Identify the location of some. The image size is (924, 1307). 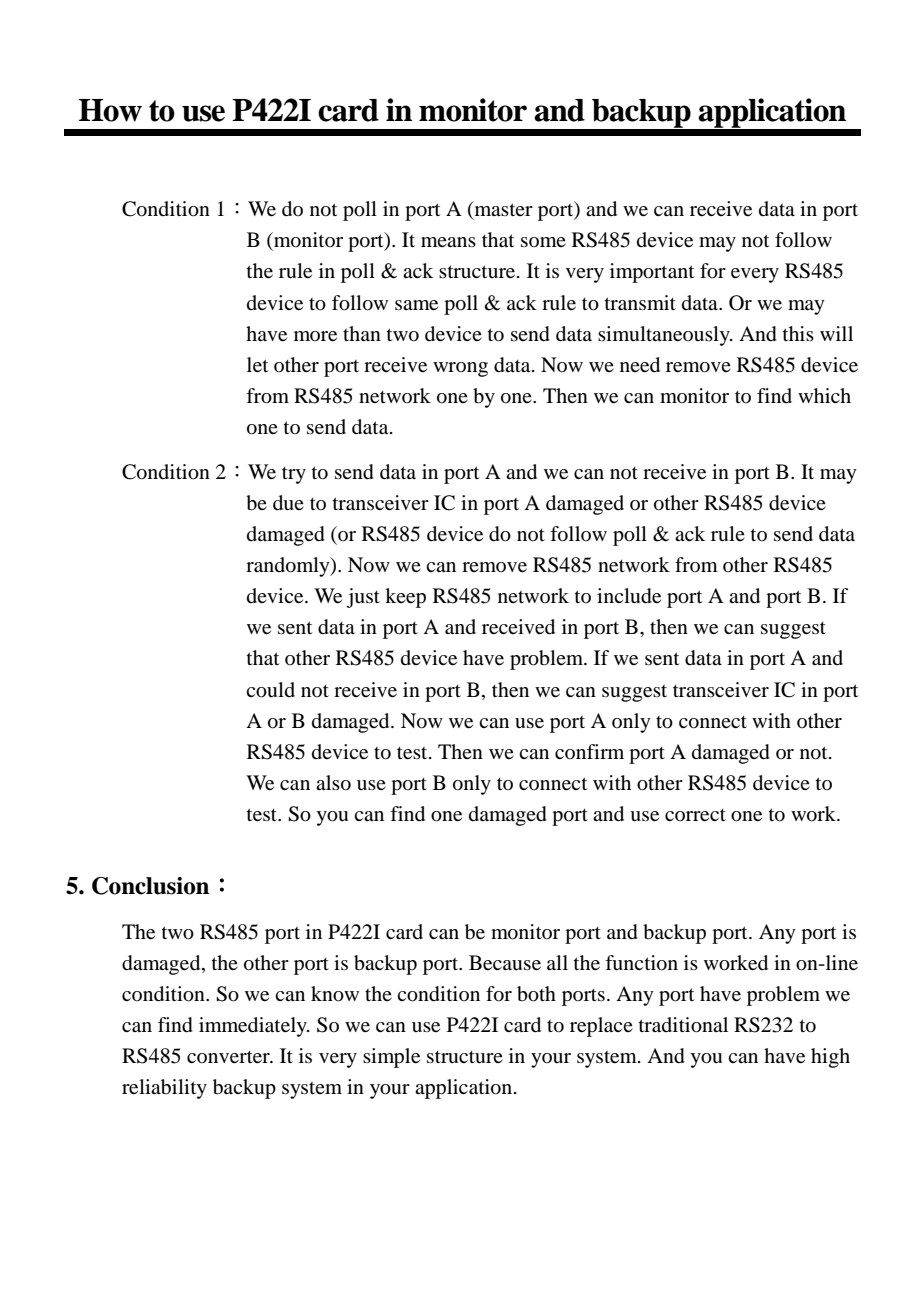
(543, 242).
